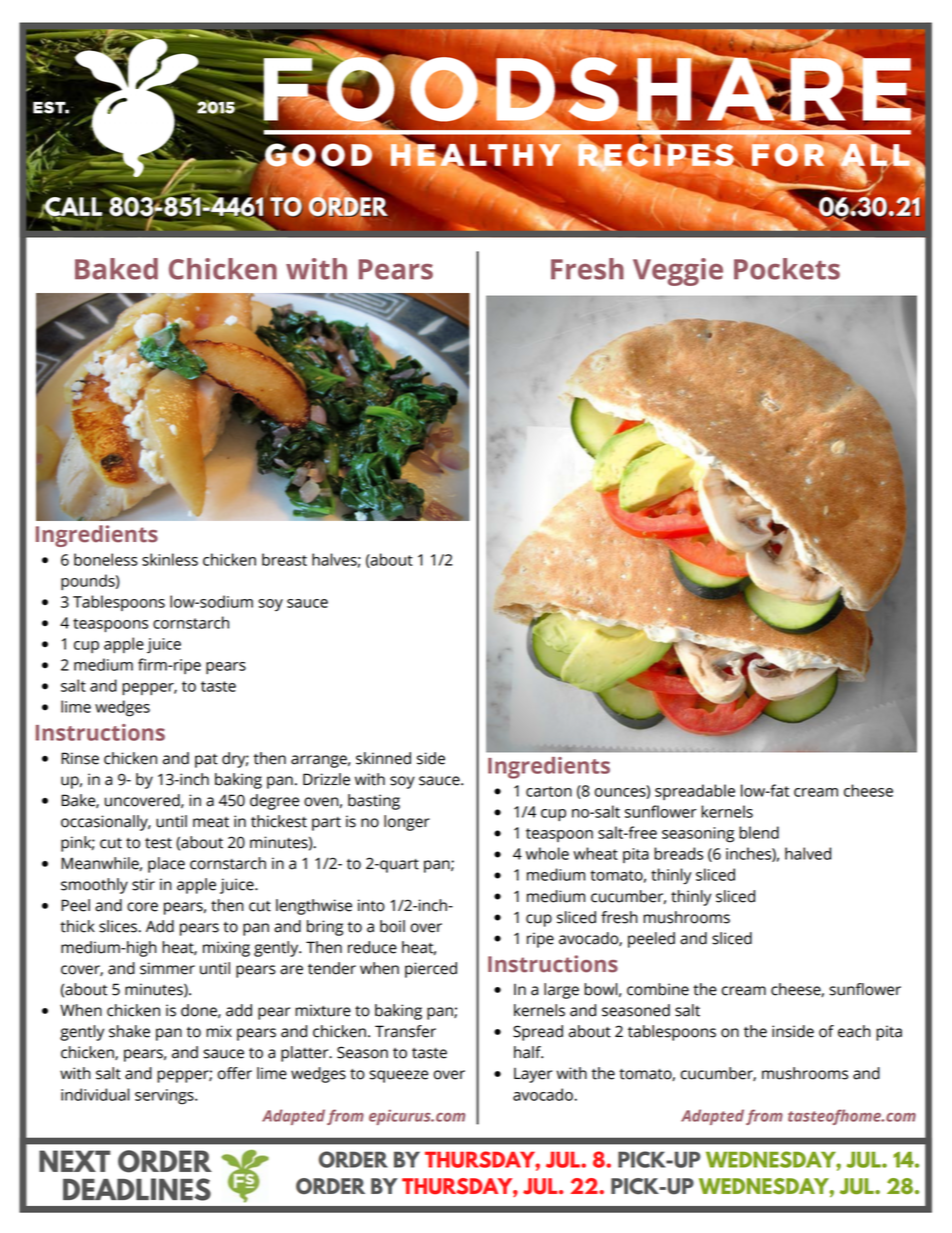 Image resolution: width=952 pixels, height=1233 pixels. Describe the element at coordinates (854, 1031) in the screenshot. I see `each` at that location.
